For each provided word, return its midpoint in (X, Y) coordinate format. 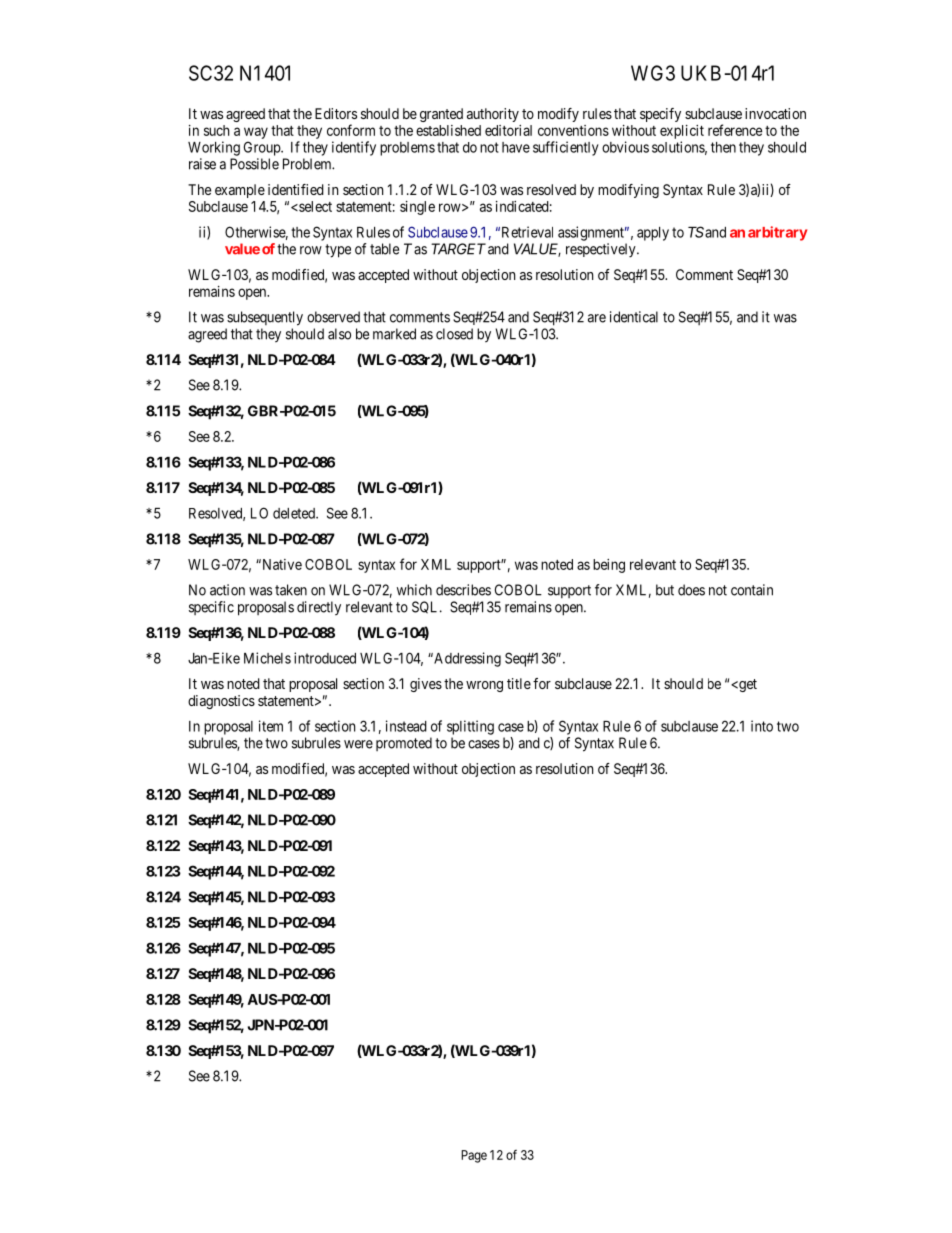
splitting (470, 727)
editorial (508, 130)
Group (263, 148)
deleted (295, 513)
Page (474, 1156)
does (691, 590)
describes (463, 590)
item (271, 726)
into (762, 726)
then (723, 147)
